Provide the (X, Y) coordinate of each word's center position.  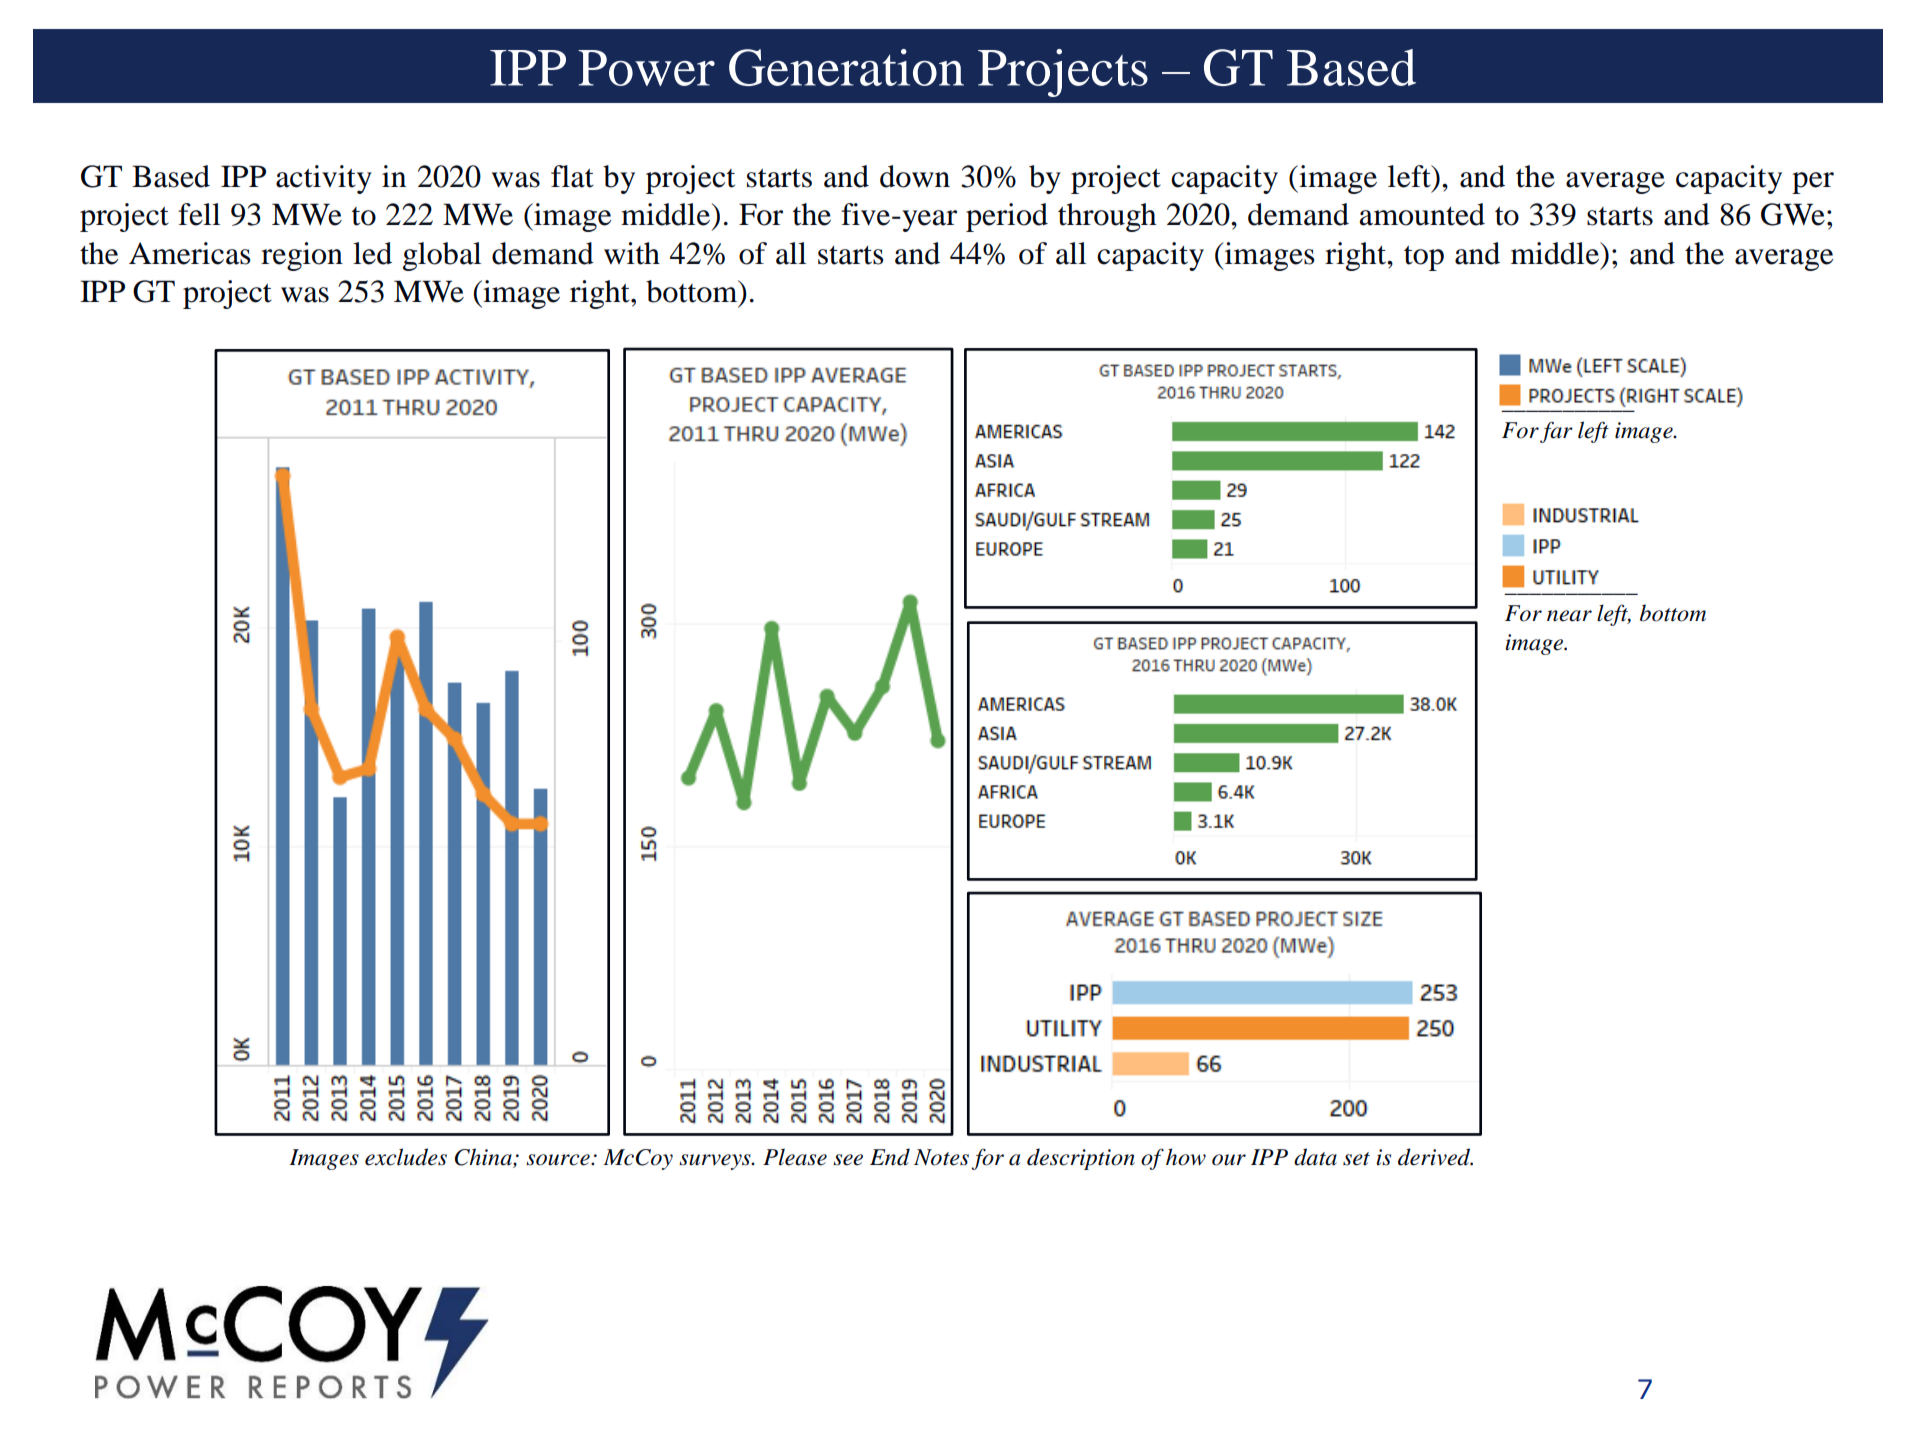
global (442, 256)
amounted (1422, 214)
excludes (406, 1157)
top (1424, 258)
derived (1435, 1157)
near (1569, 616)
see (848, 1160)
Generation (846, 67)
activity (324, 179)
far (1556, 432)
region (302, 256)
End (890, 1157)
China (484, 1158)
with (632, 253)
